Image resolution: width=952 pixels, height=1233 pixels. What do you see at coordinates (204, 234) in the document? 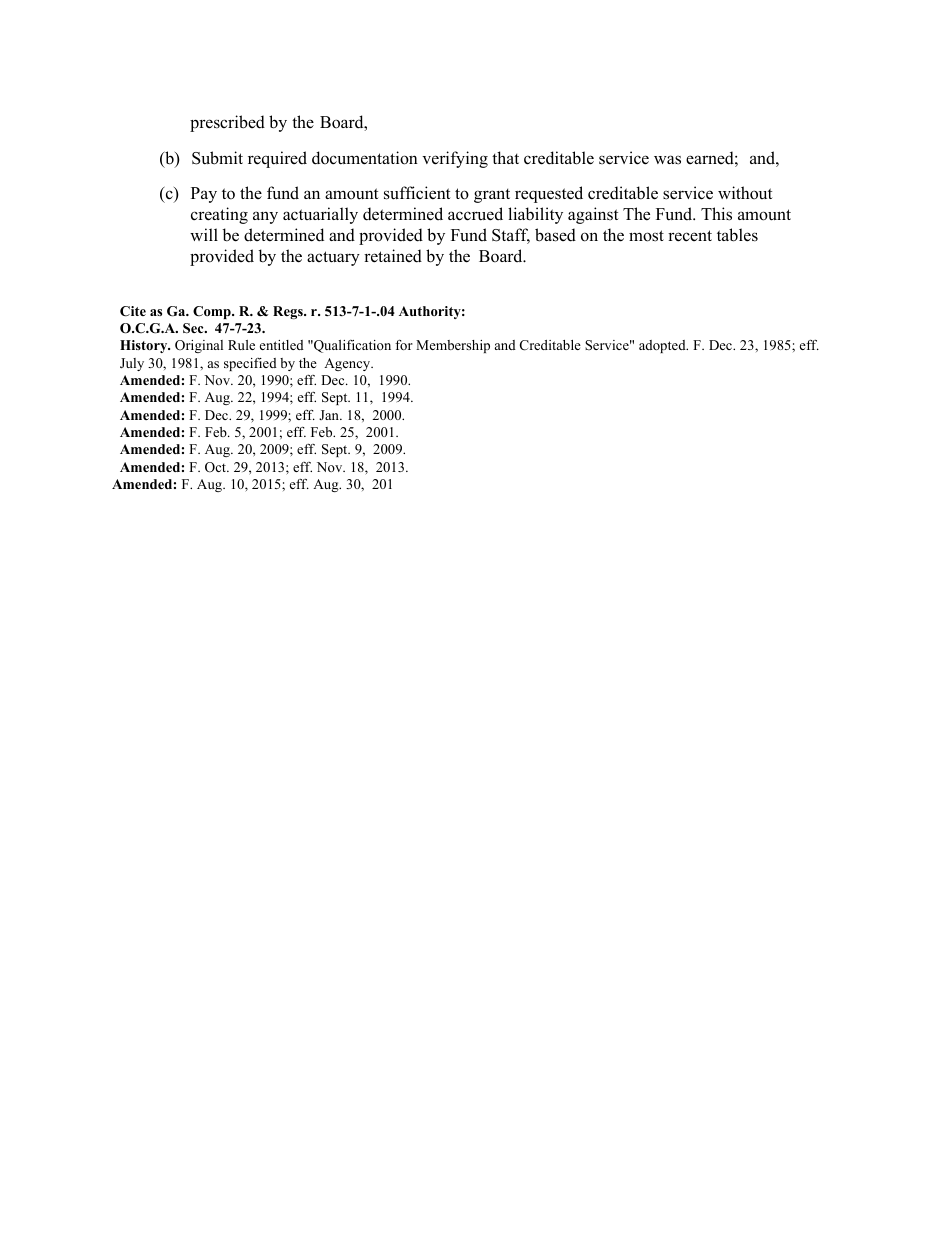
I see `will` at bounding box center [204, 234].
